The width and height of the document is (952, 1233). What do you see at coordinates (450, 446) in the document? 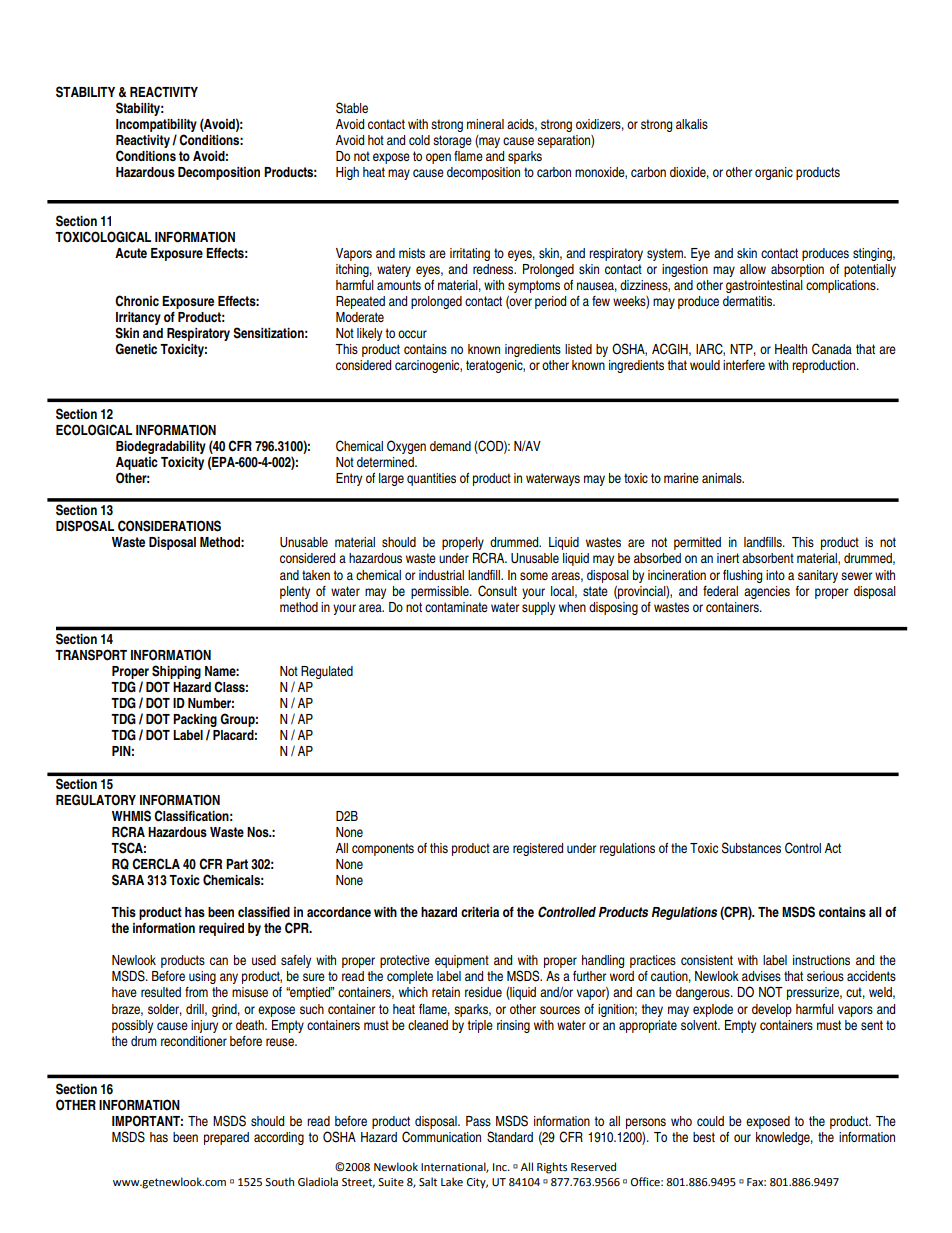
I see `demand` at bounding box center [450, 446].
